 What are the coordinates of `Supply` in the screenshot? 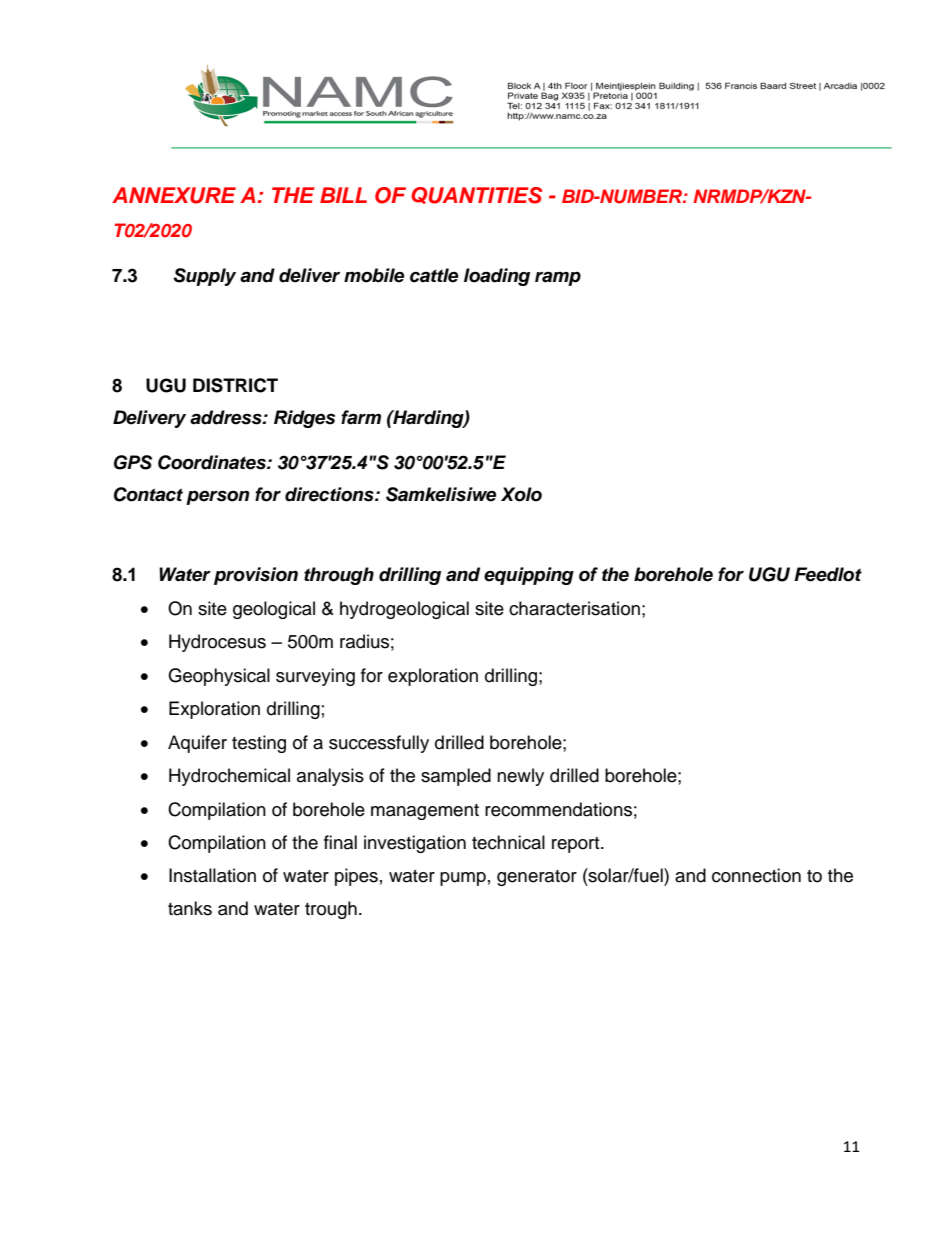 It's located at (204, 277).
